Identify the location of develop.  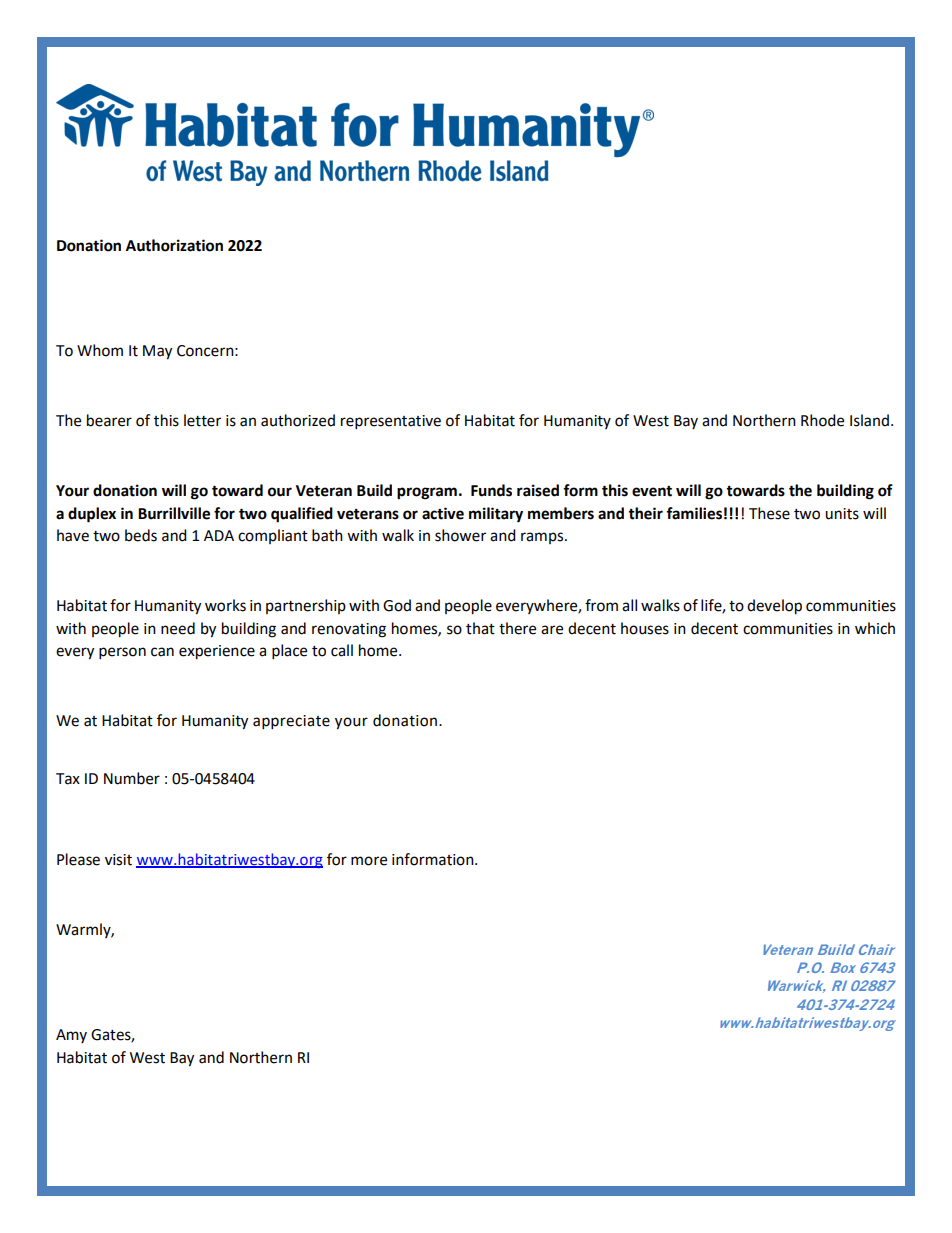
(774, 607).
